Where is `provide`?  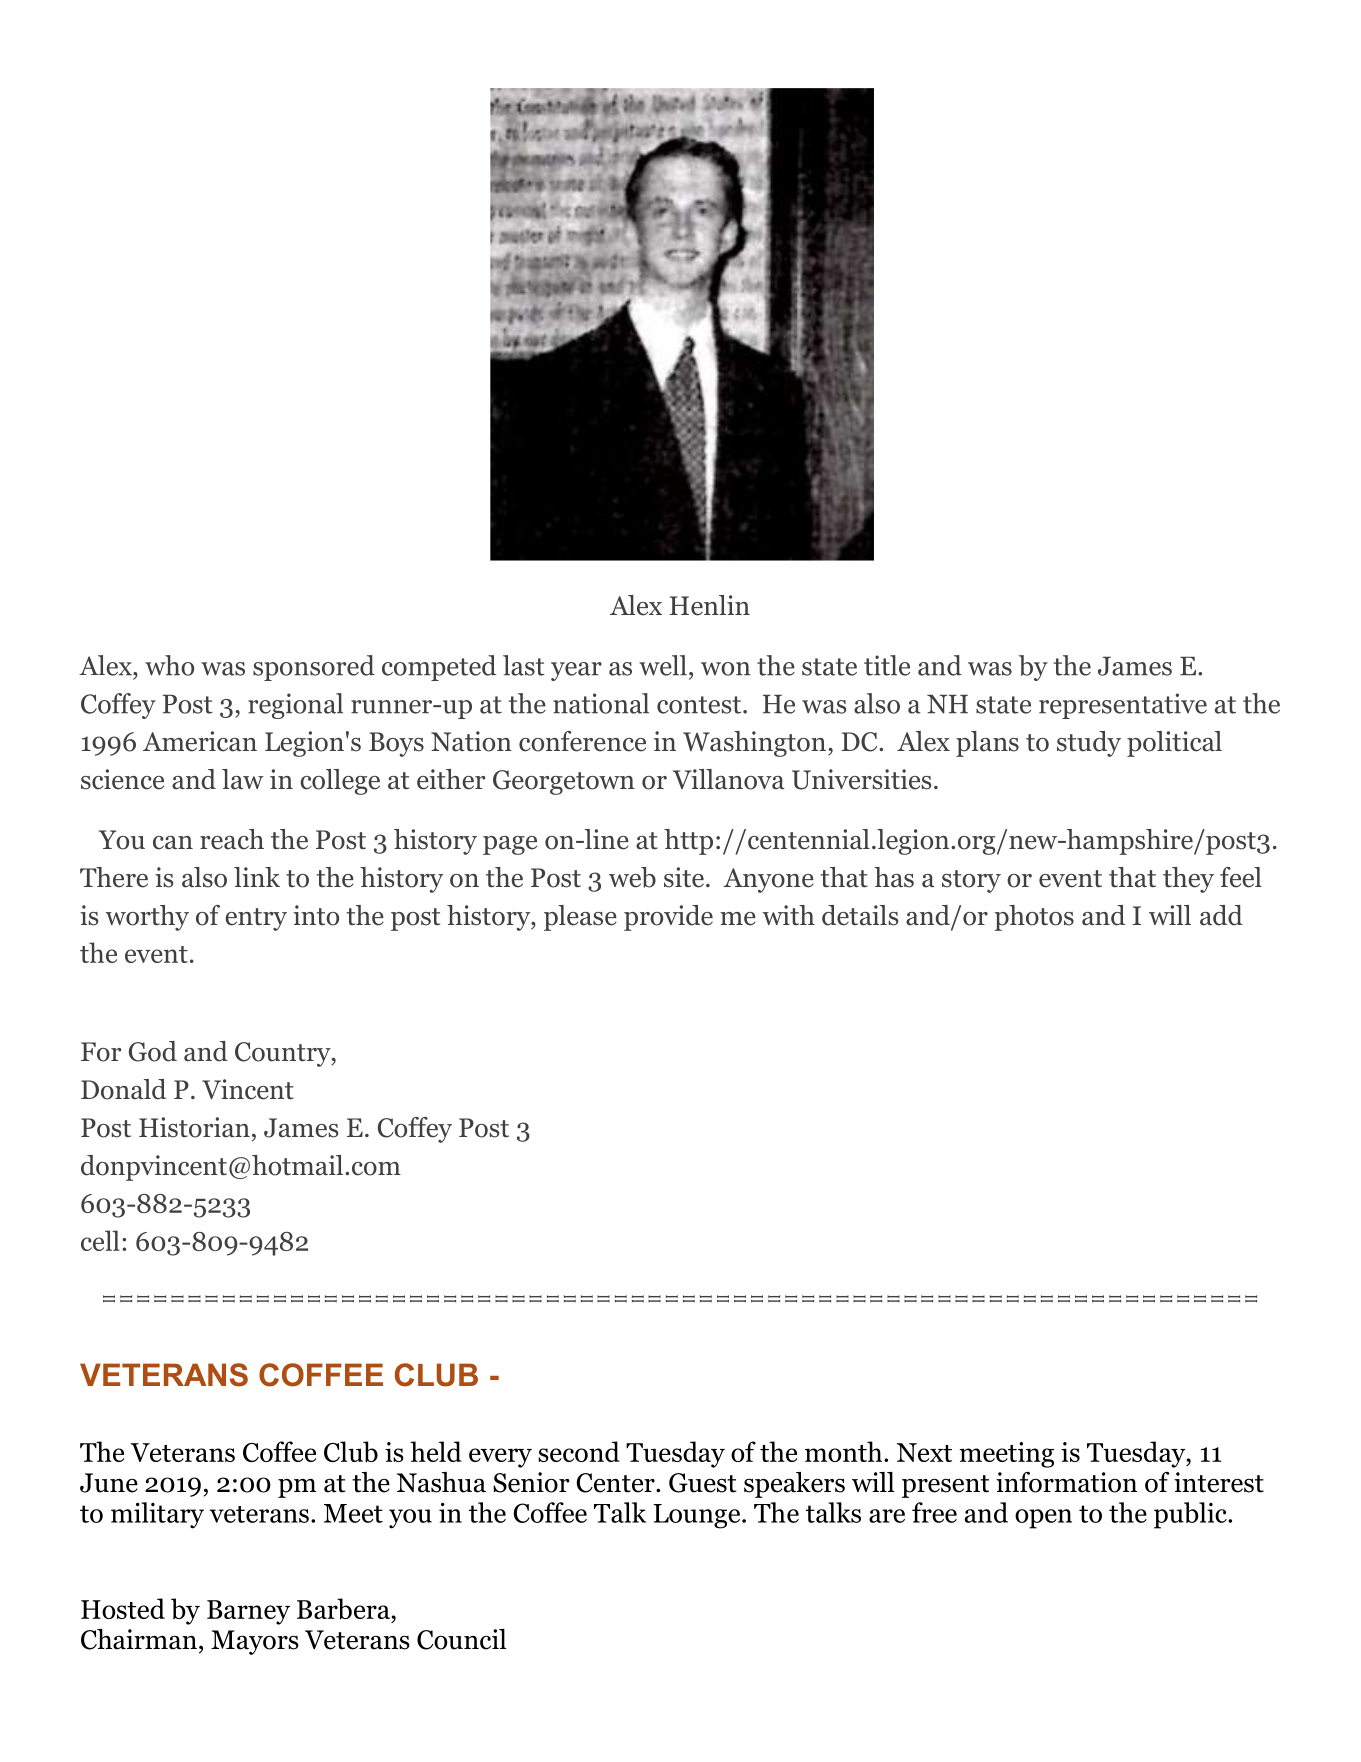 provide is located at coordinates (668, 918).
